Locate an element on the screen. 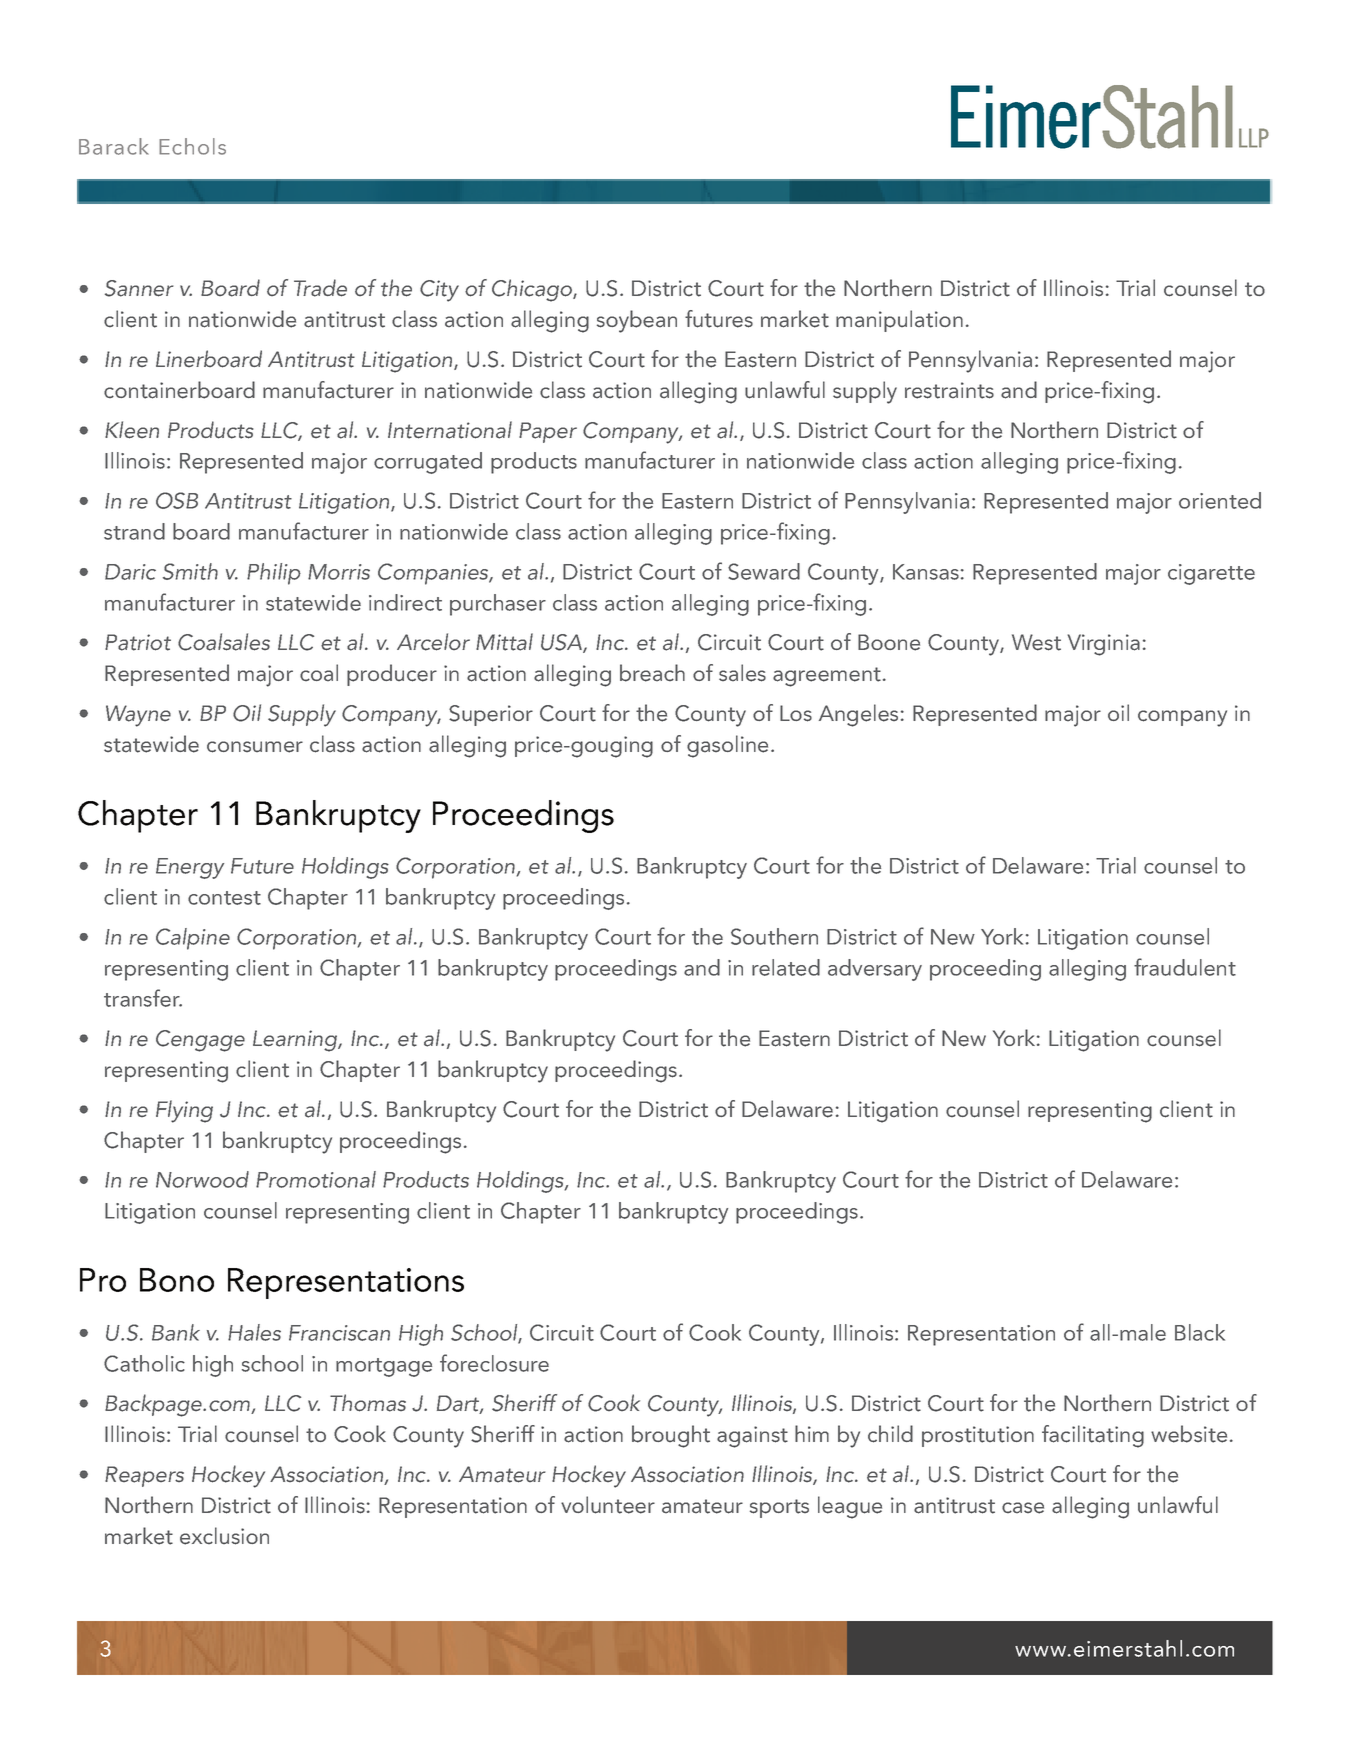 Image resolution: width=1354 pixels, height=1752 pixels. oriented is located at coordinates (1220, 500).
